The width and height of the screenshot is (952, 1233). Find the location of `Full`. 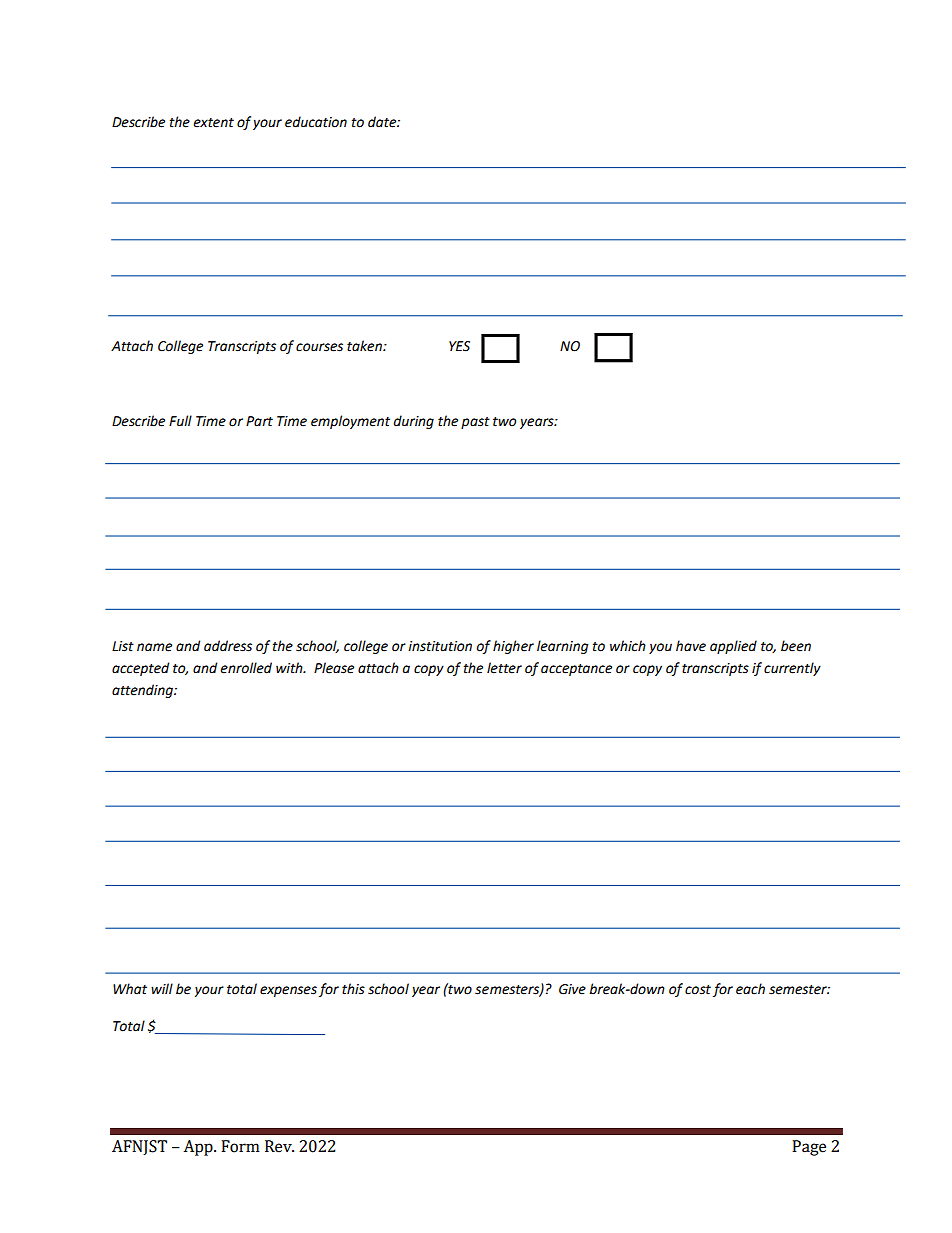

Full is located at coordinates (180, 421).
